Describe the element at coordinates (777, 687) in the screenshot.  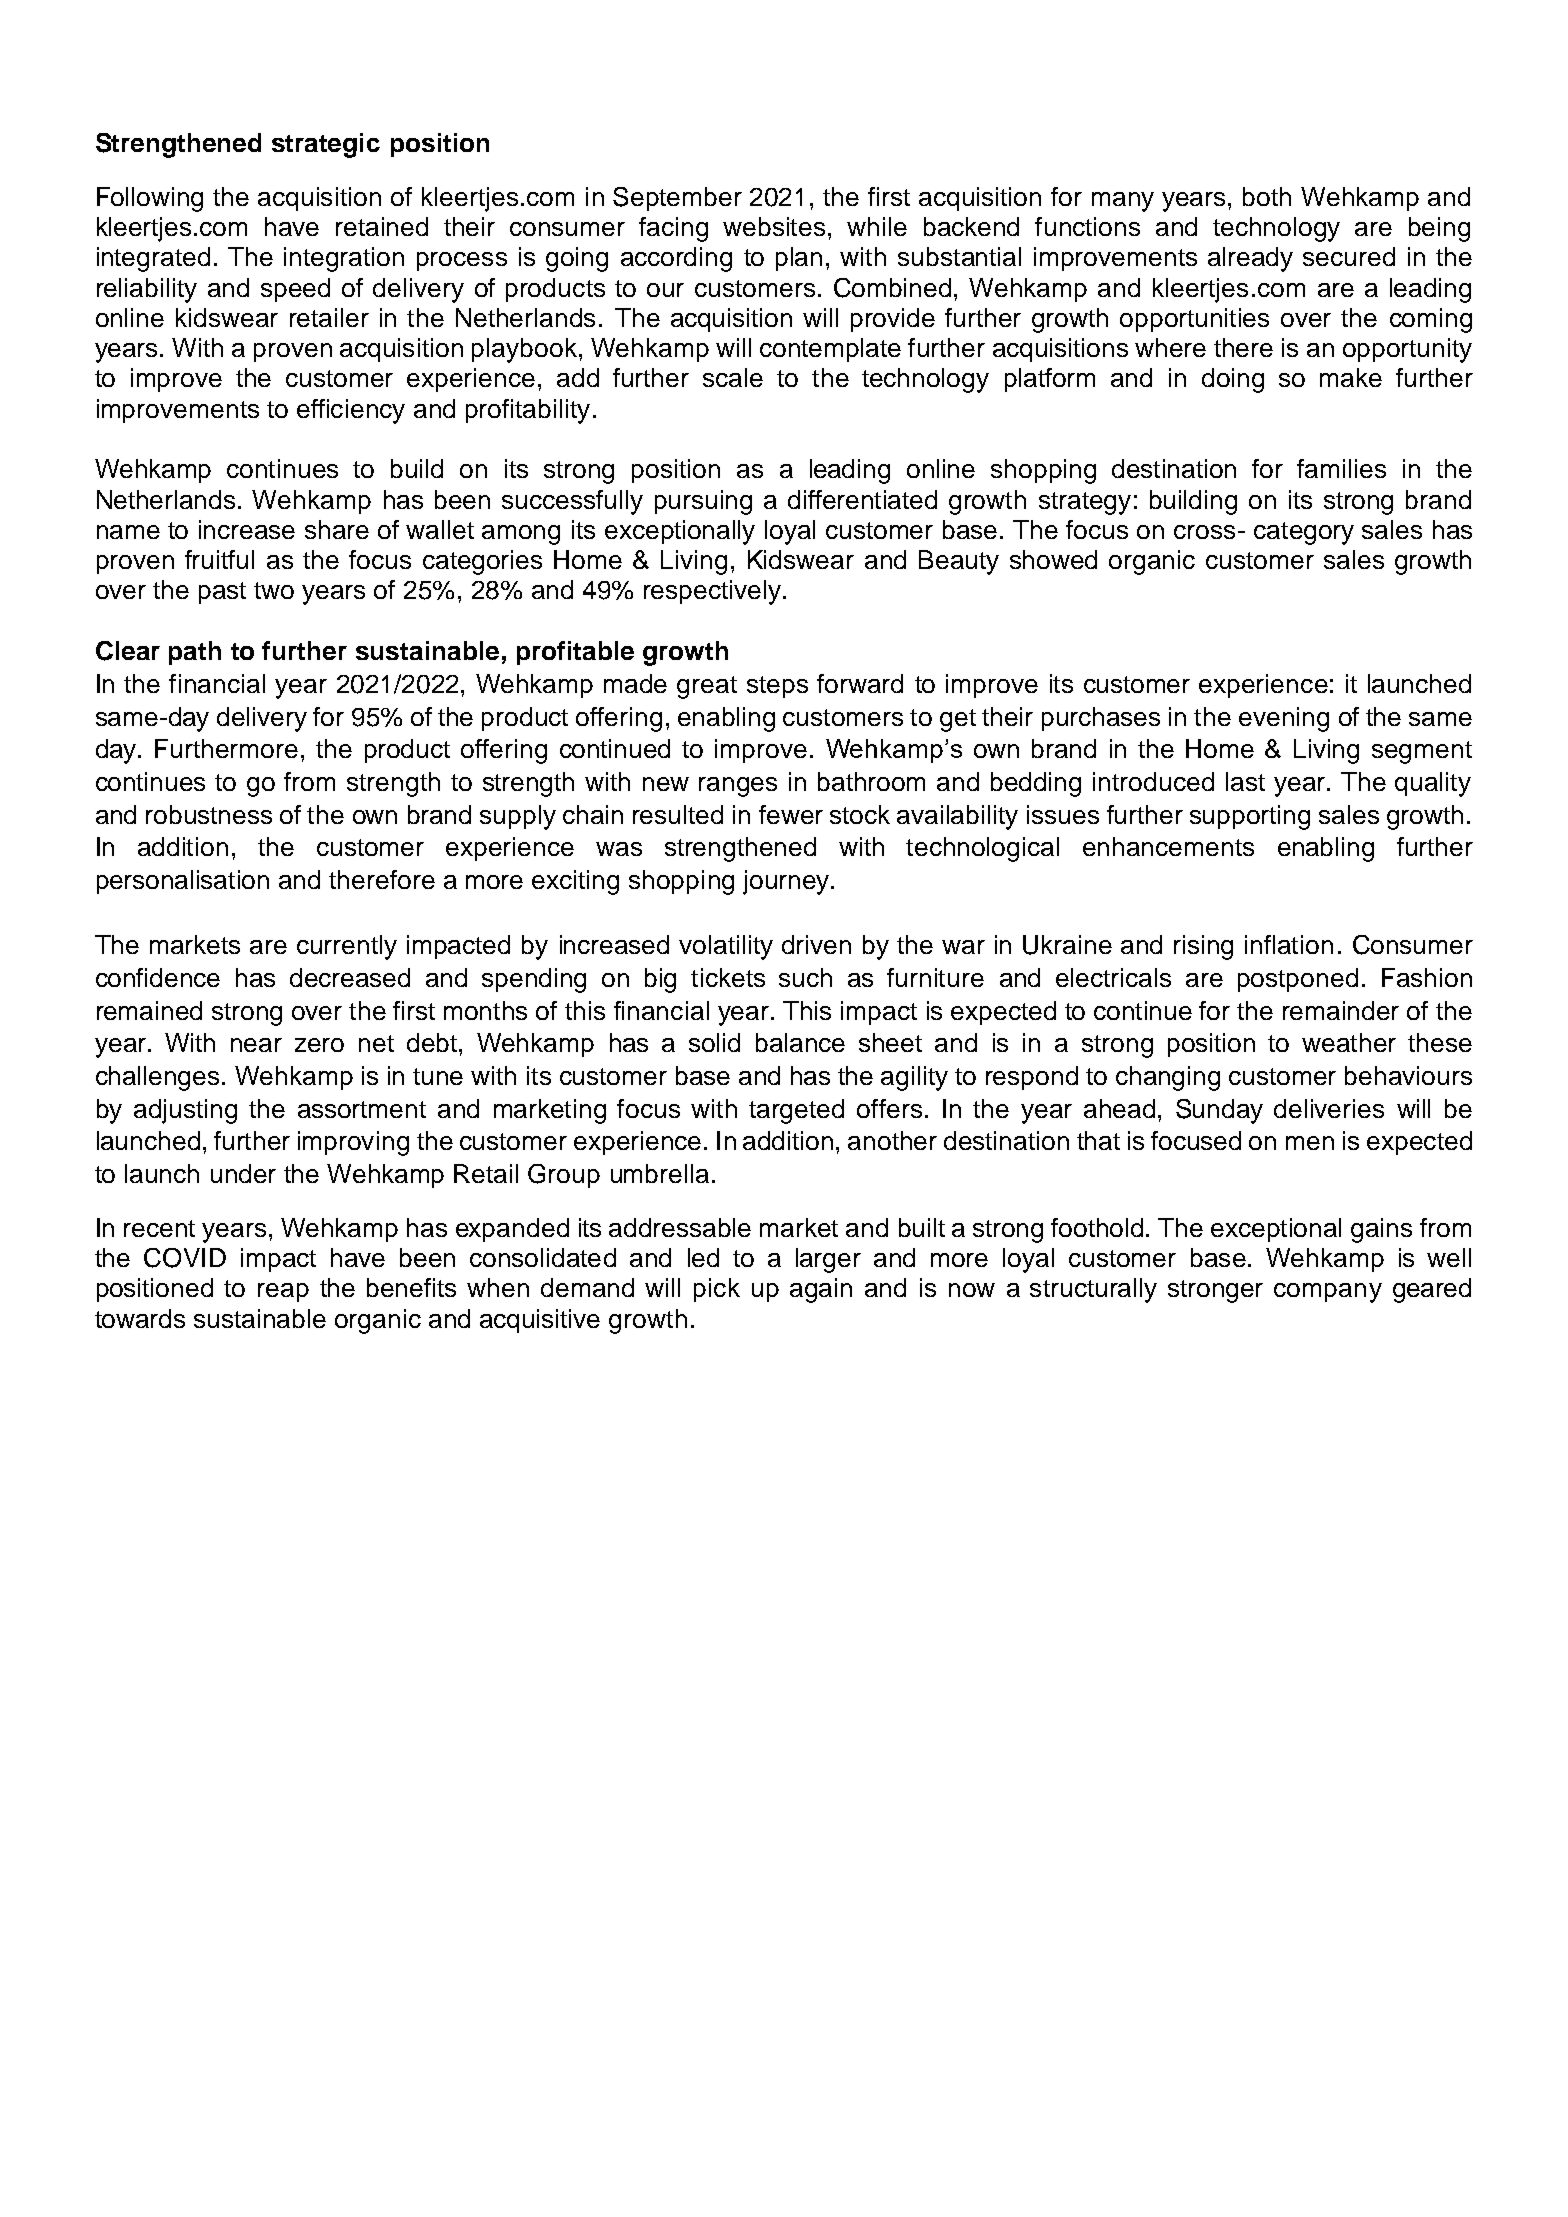
I see `steps` at that location.
